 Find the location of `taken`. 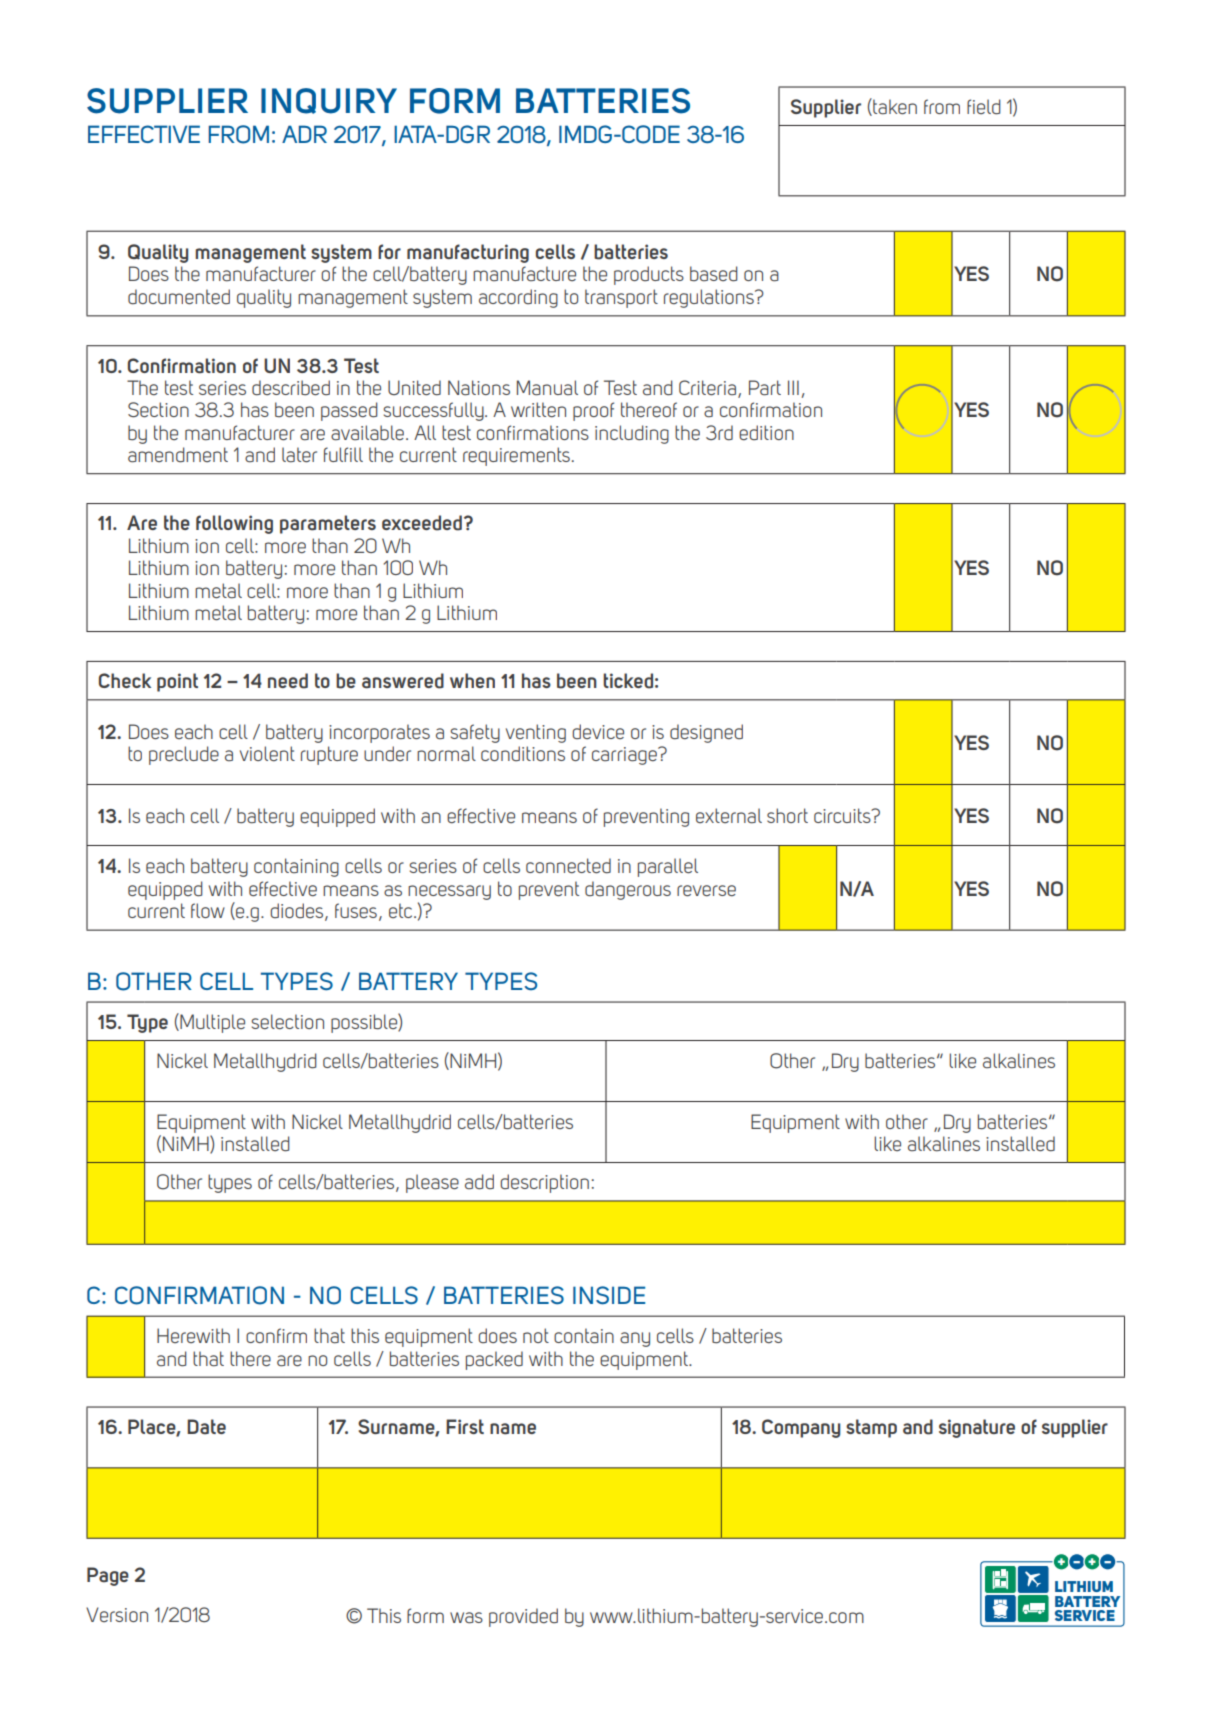

taken is located at coordinates (894, 107).
